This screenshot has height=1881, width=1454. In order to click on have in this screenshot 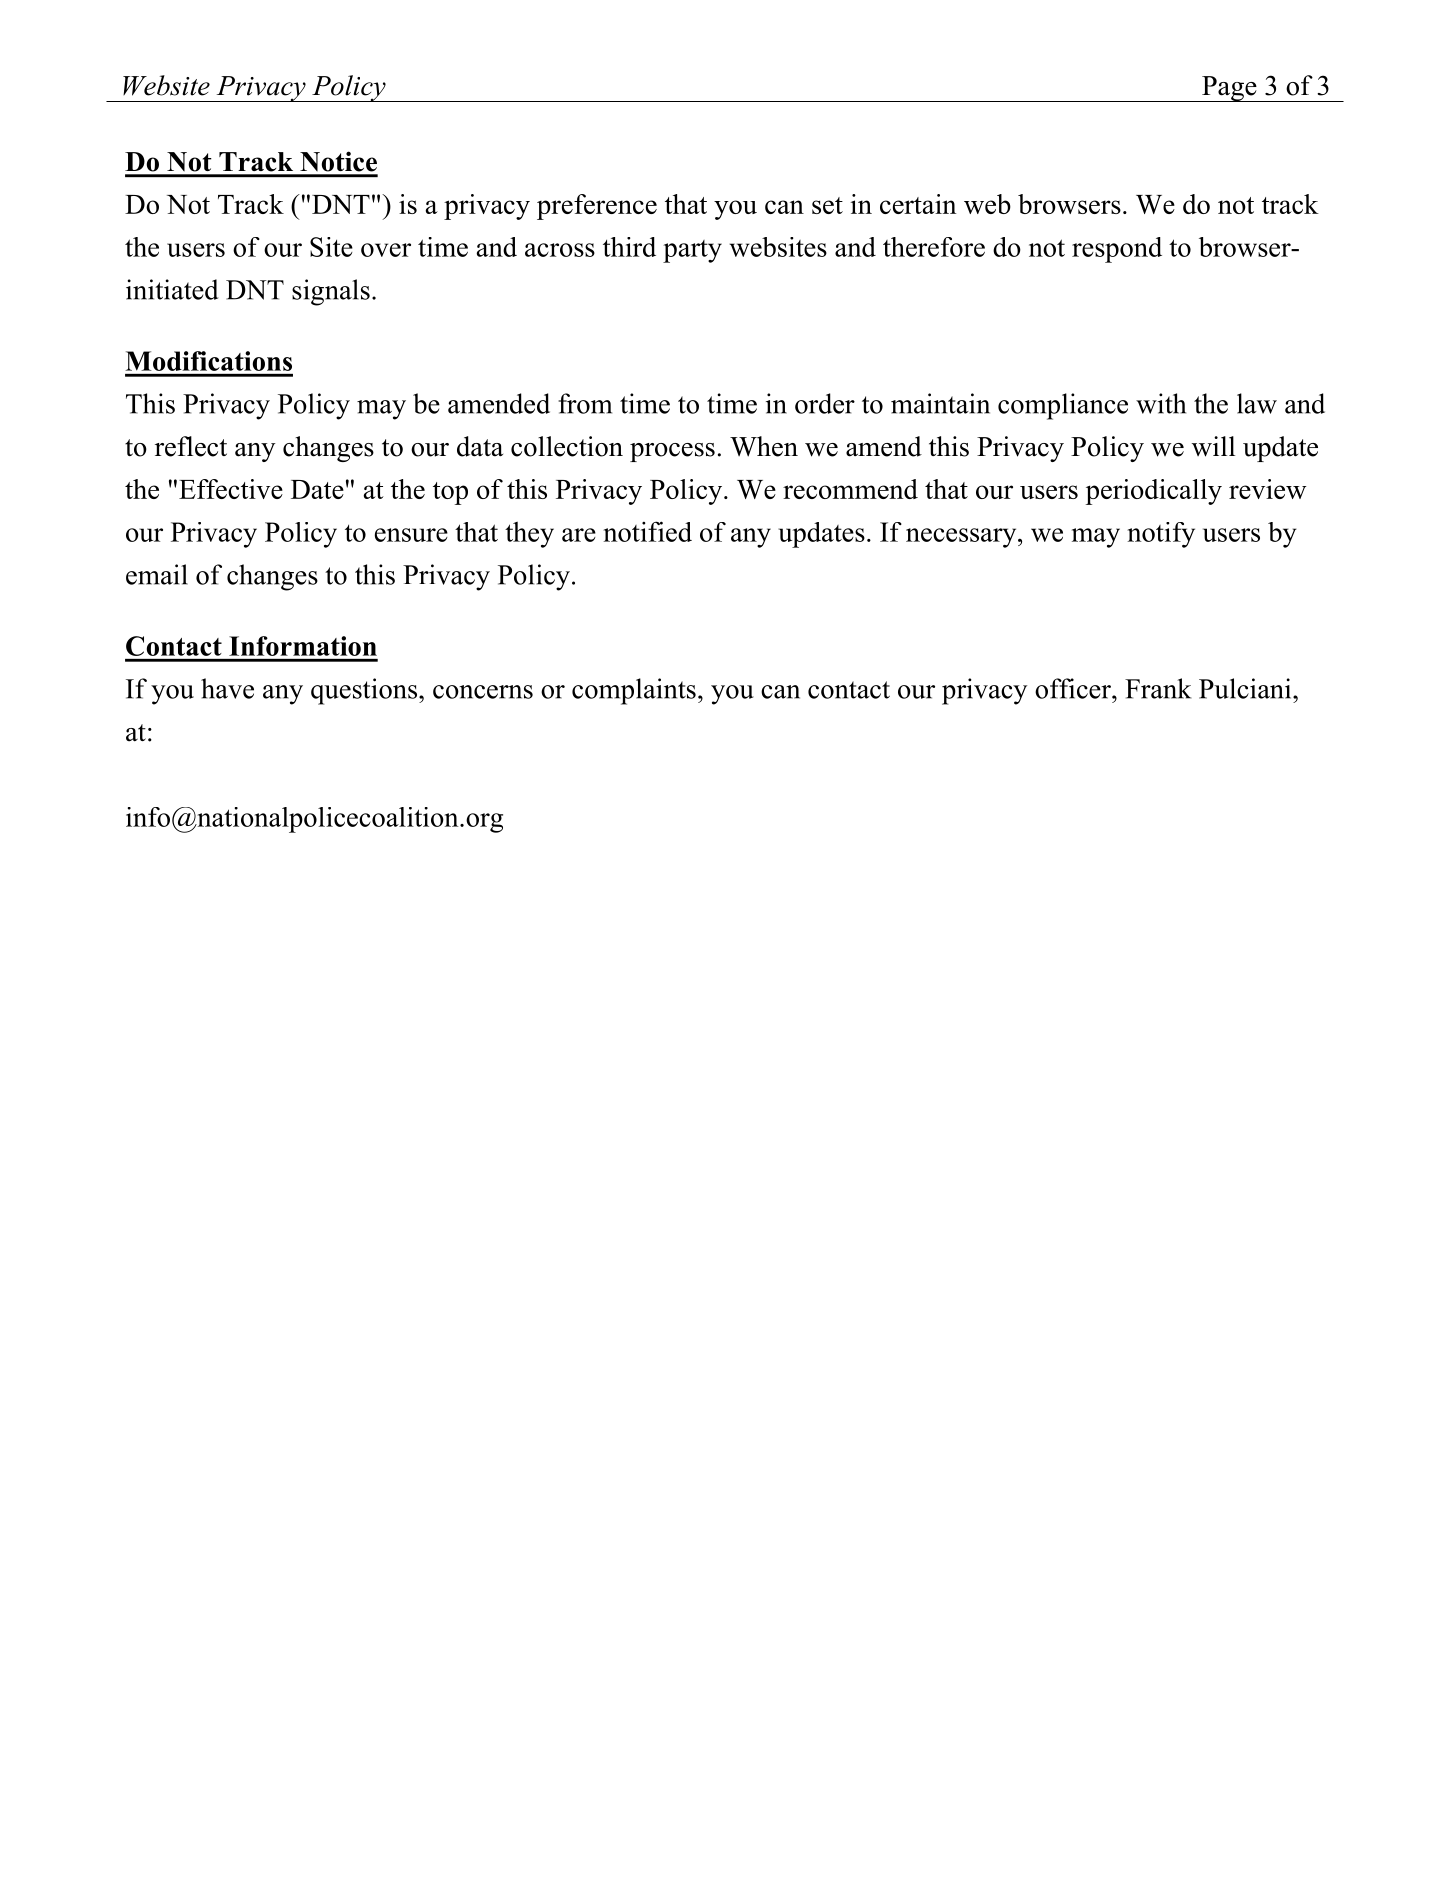, I will do `click(227, 688)`.
